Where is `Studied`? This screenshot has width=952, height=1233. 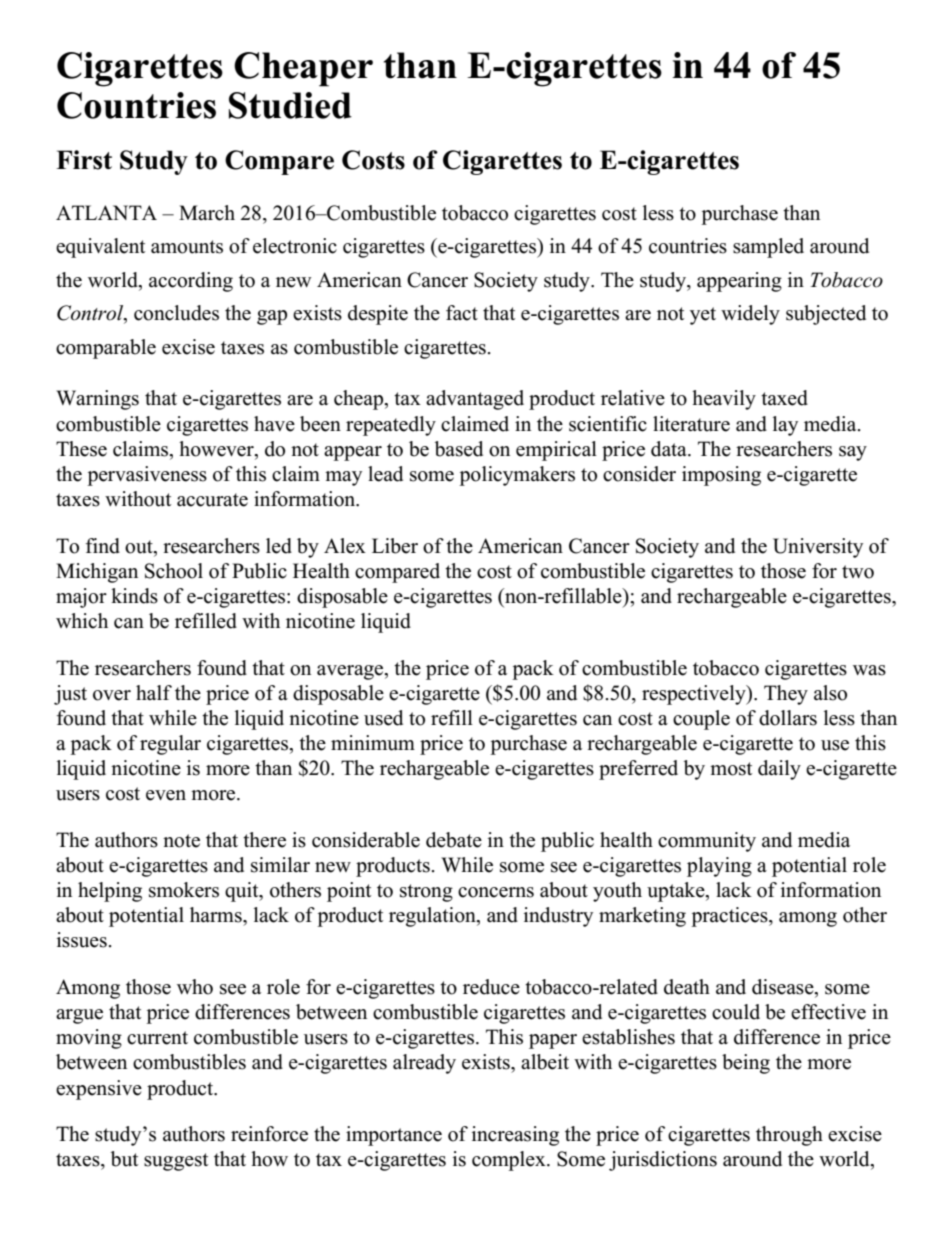
Studied is located at coordinates (290, 105).
